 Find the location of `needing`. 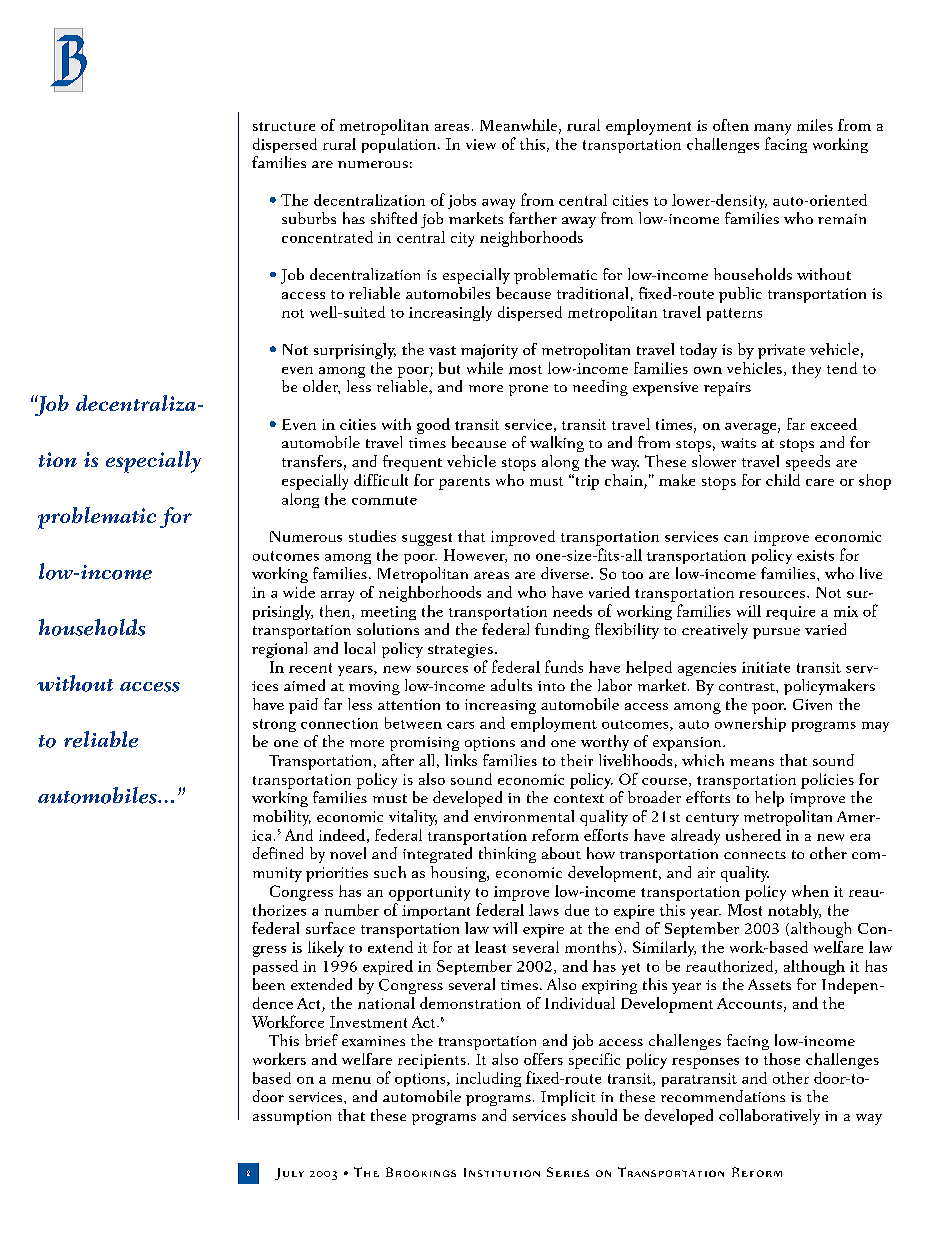

needing is located at coordinates (600, 388).
